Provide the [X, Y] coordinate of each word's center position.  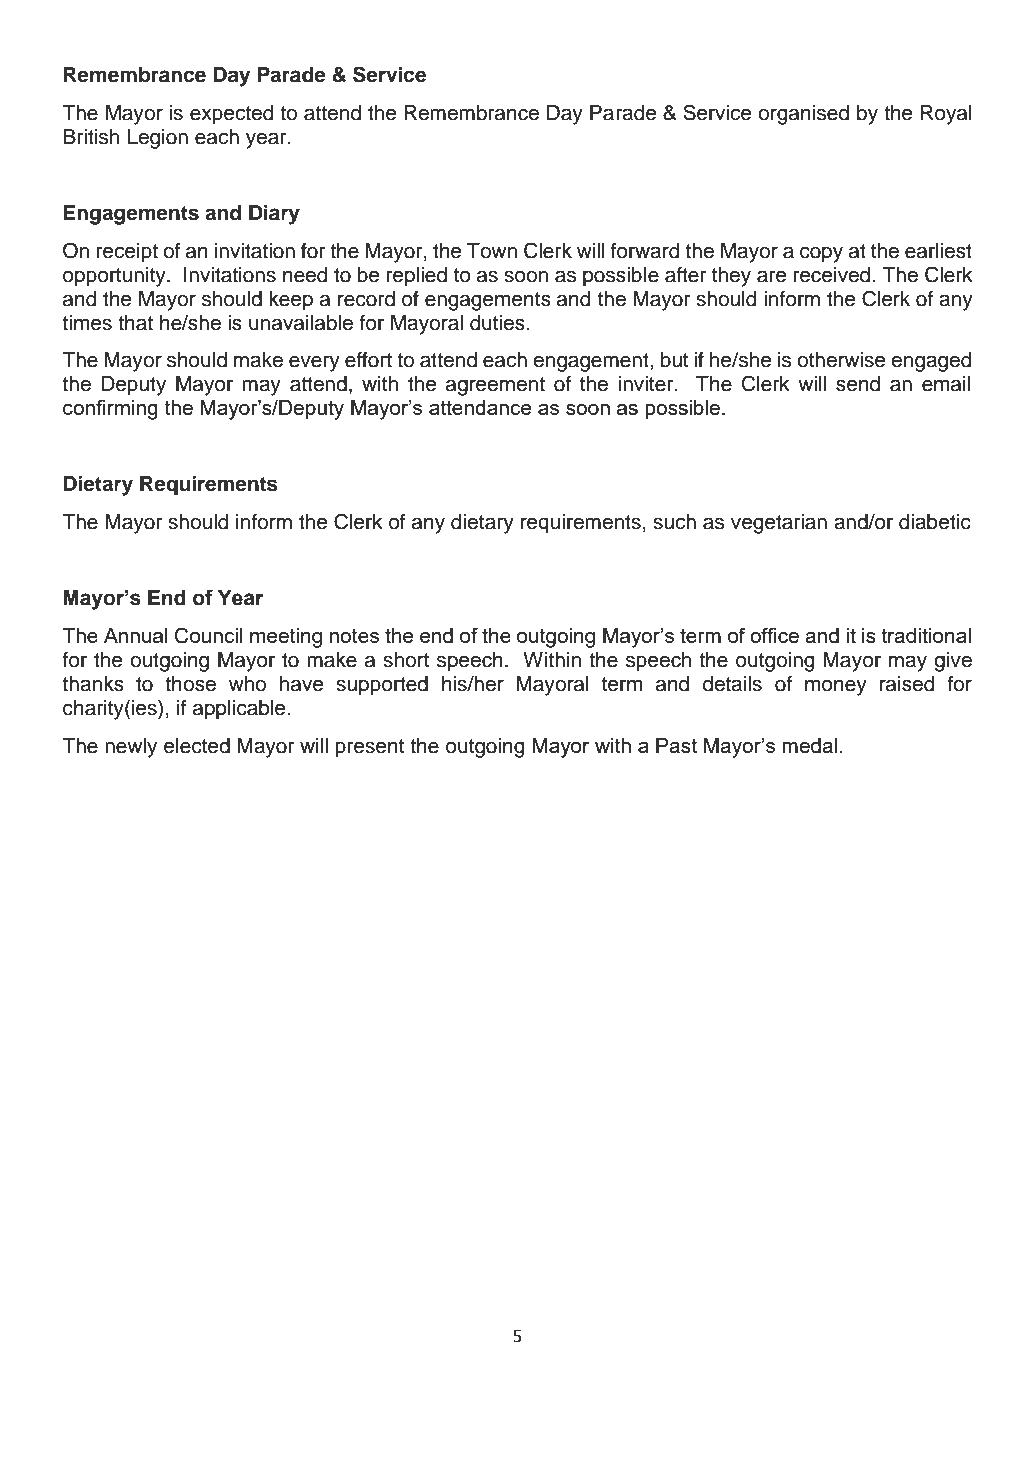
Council [209, 635]
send [858, 384]
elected [197, 746]
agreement [495, 386]
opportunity [115, 277]
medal [809, 745]
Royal [946, 115]
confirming [110, 409]
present [369, 748]
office [774, 635]
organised [803, 115]
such [674, 522]
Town [492, 251]
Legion [157, 139]
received [832, 275]
